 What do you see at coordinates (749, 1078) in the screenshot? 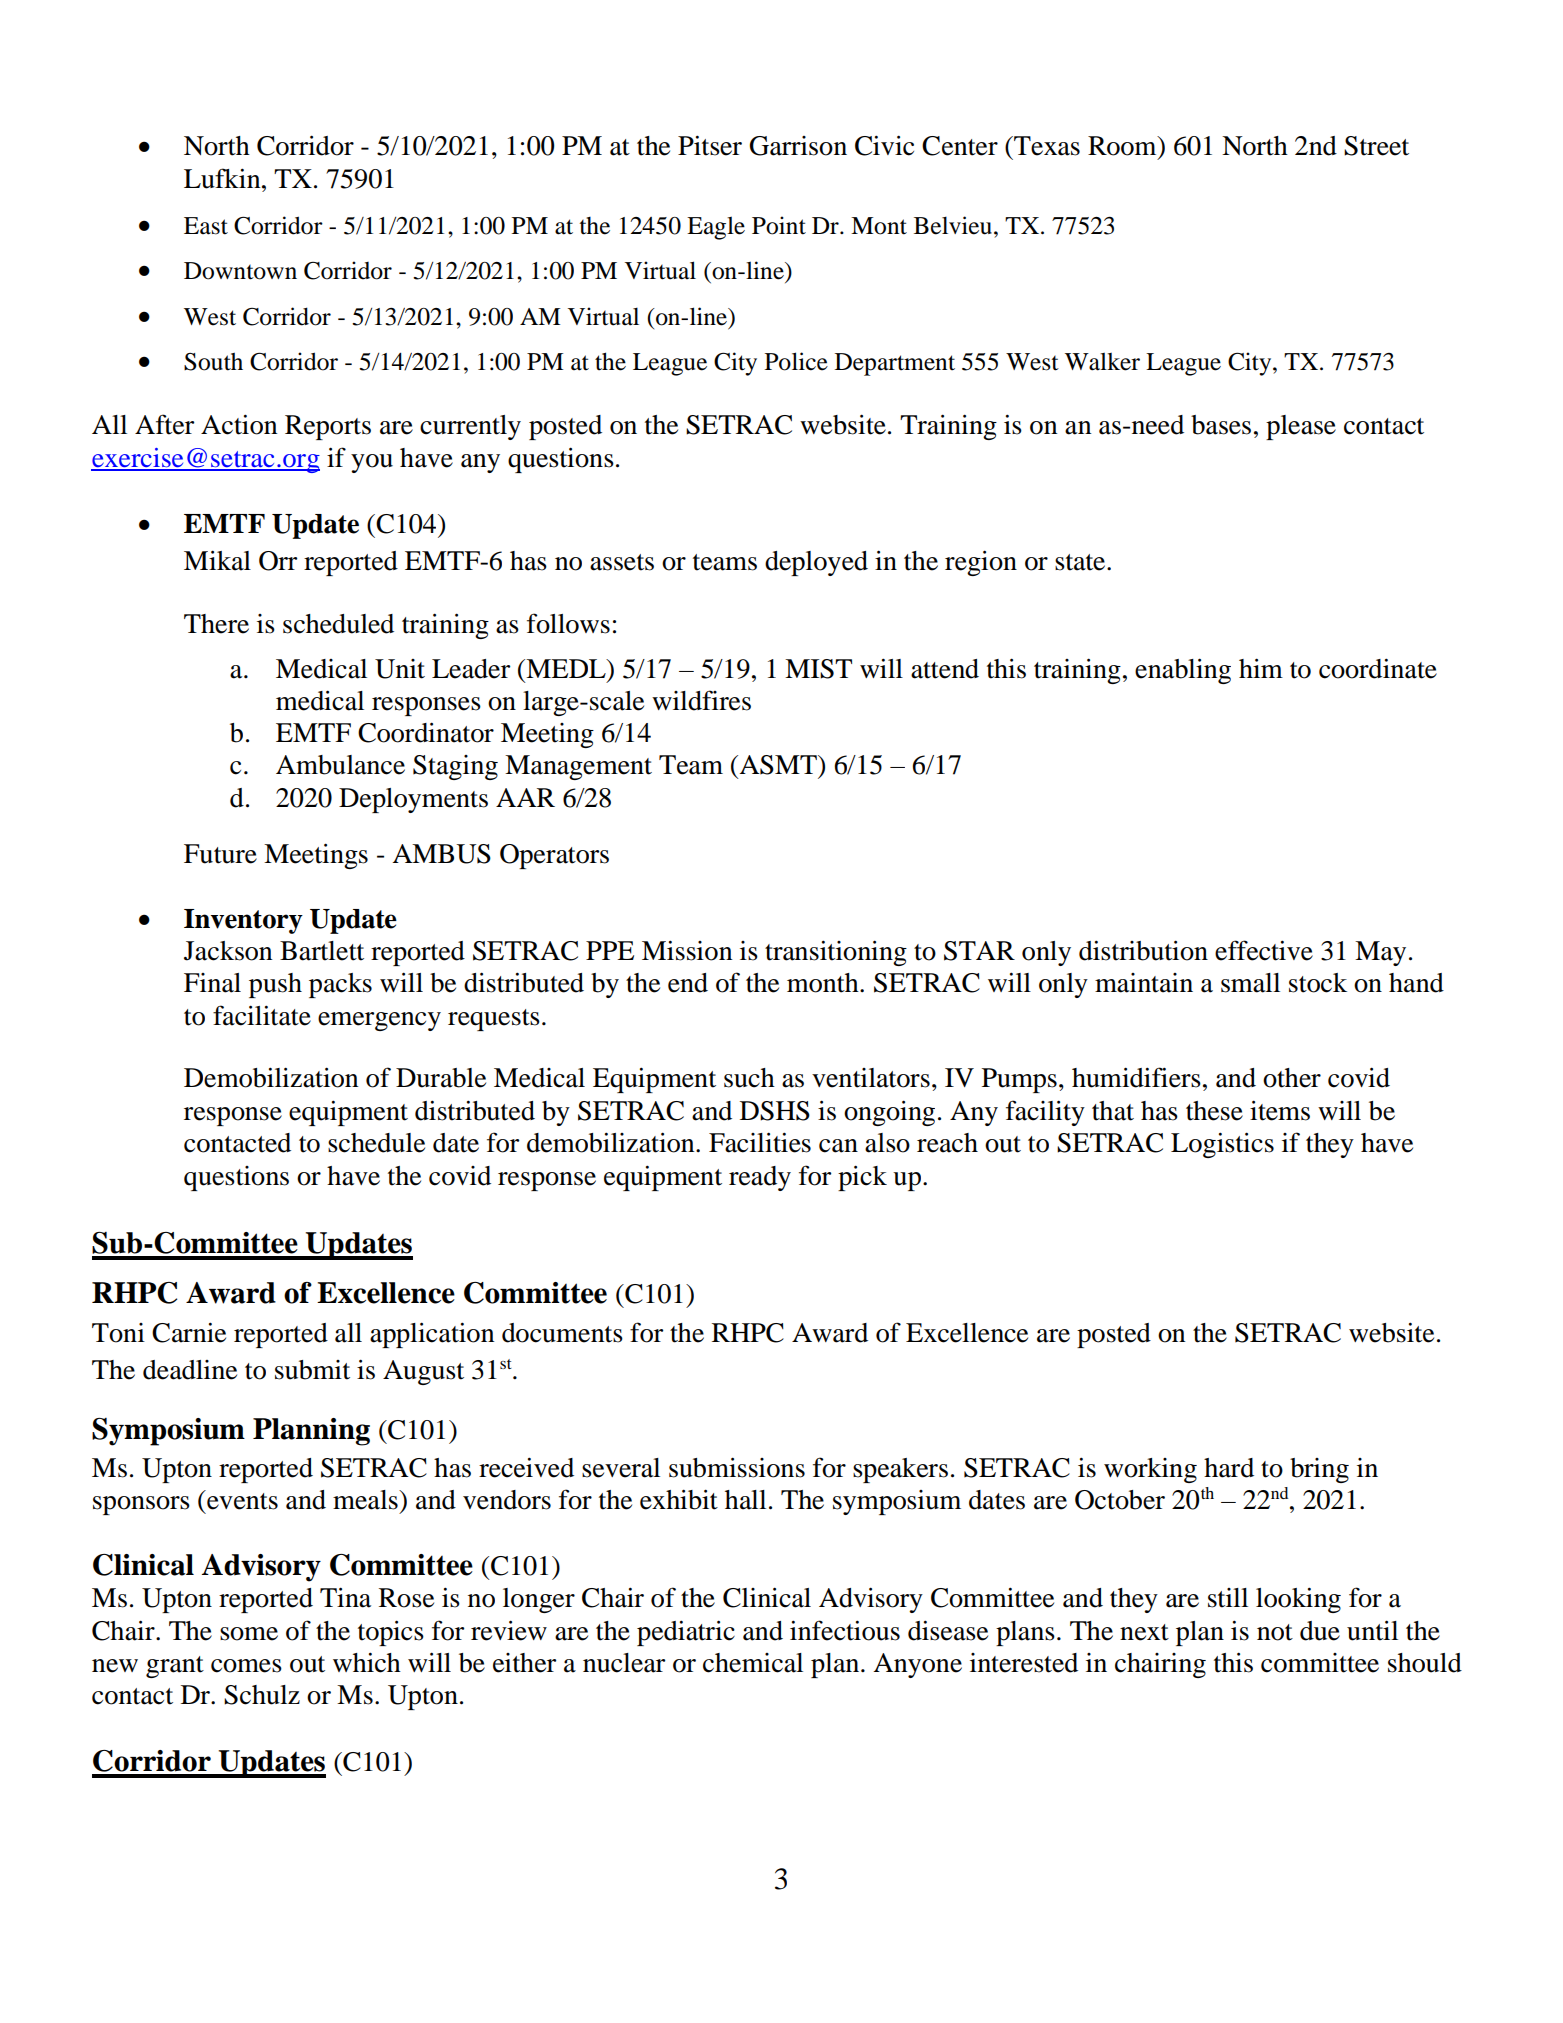
I see `such` at bounding box center [749, 1078].
